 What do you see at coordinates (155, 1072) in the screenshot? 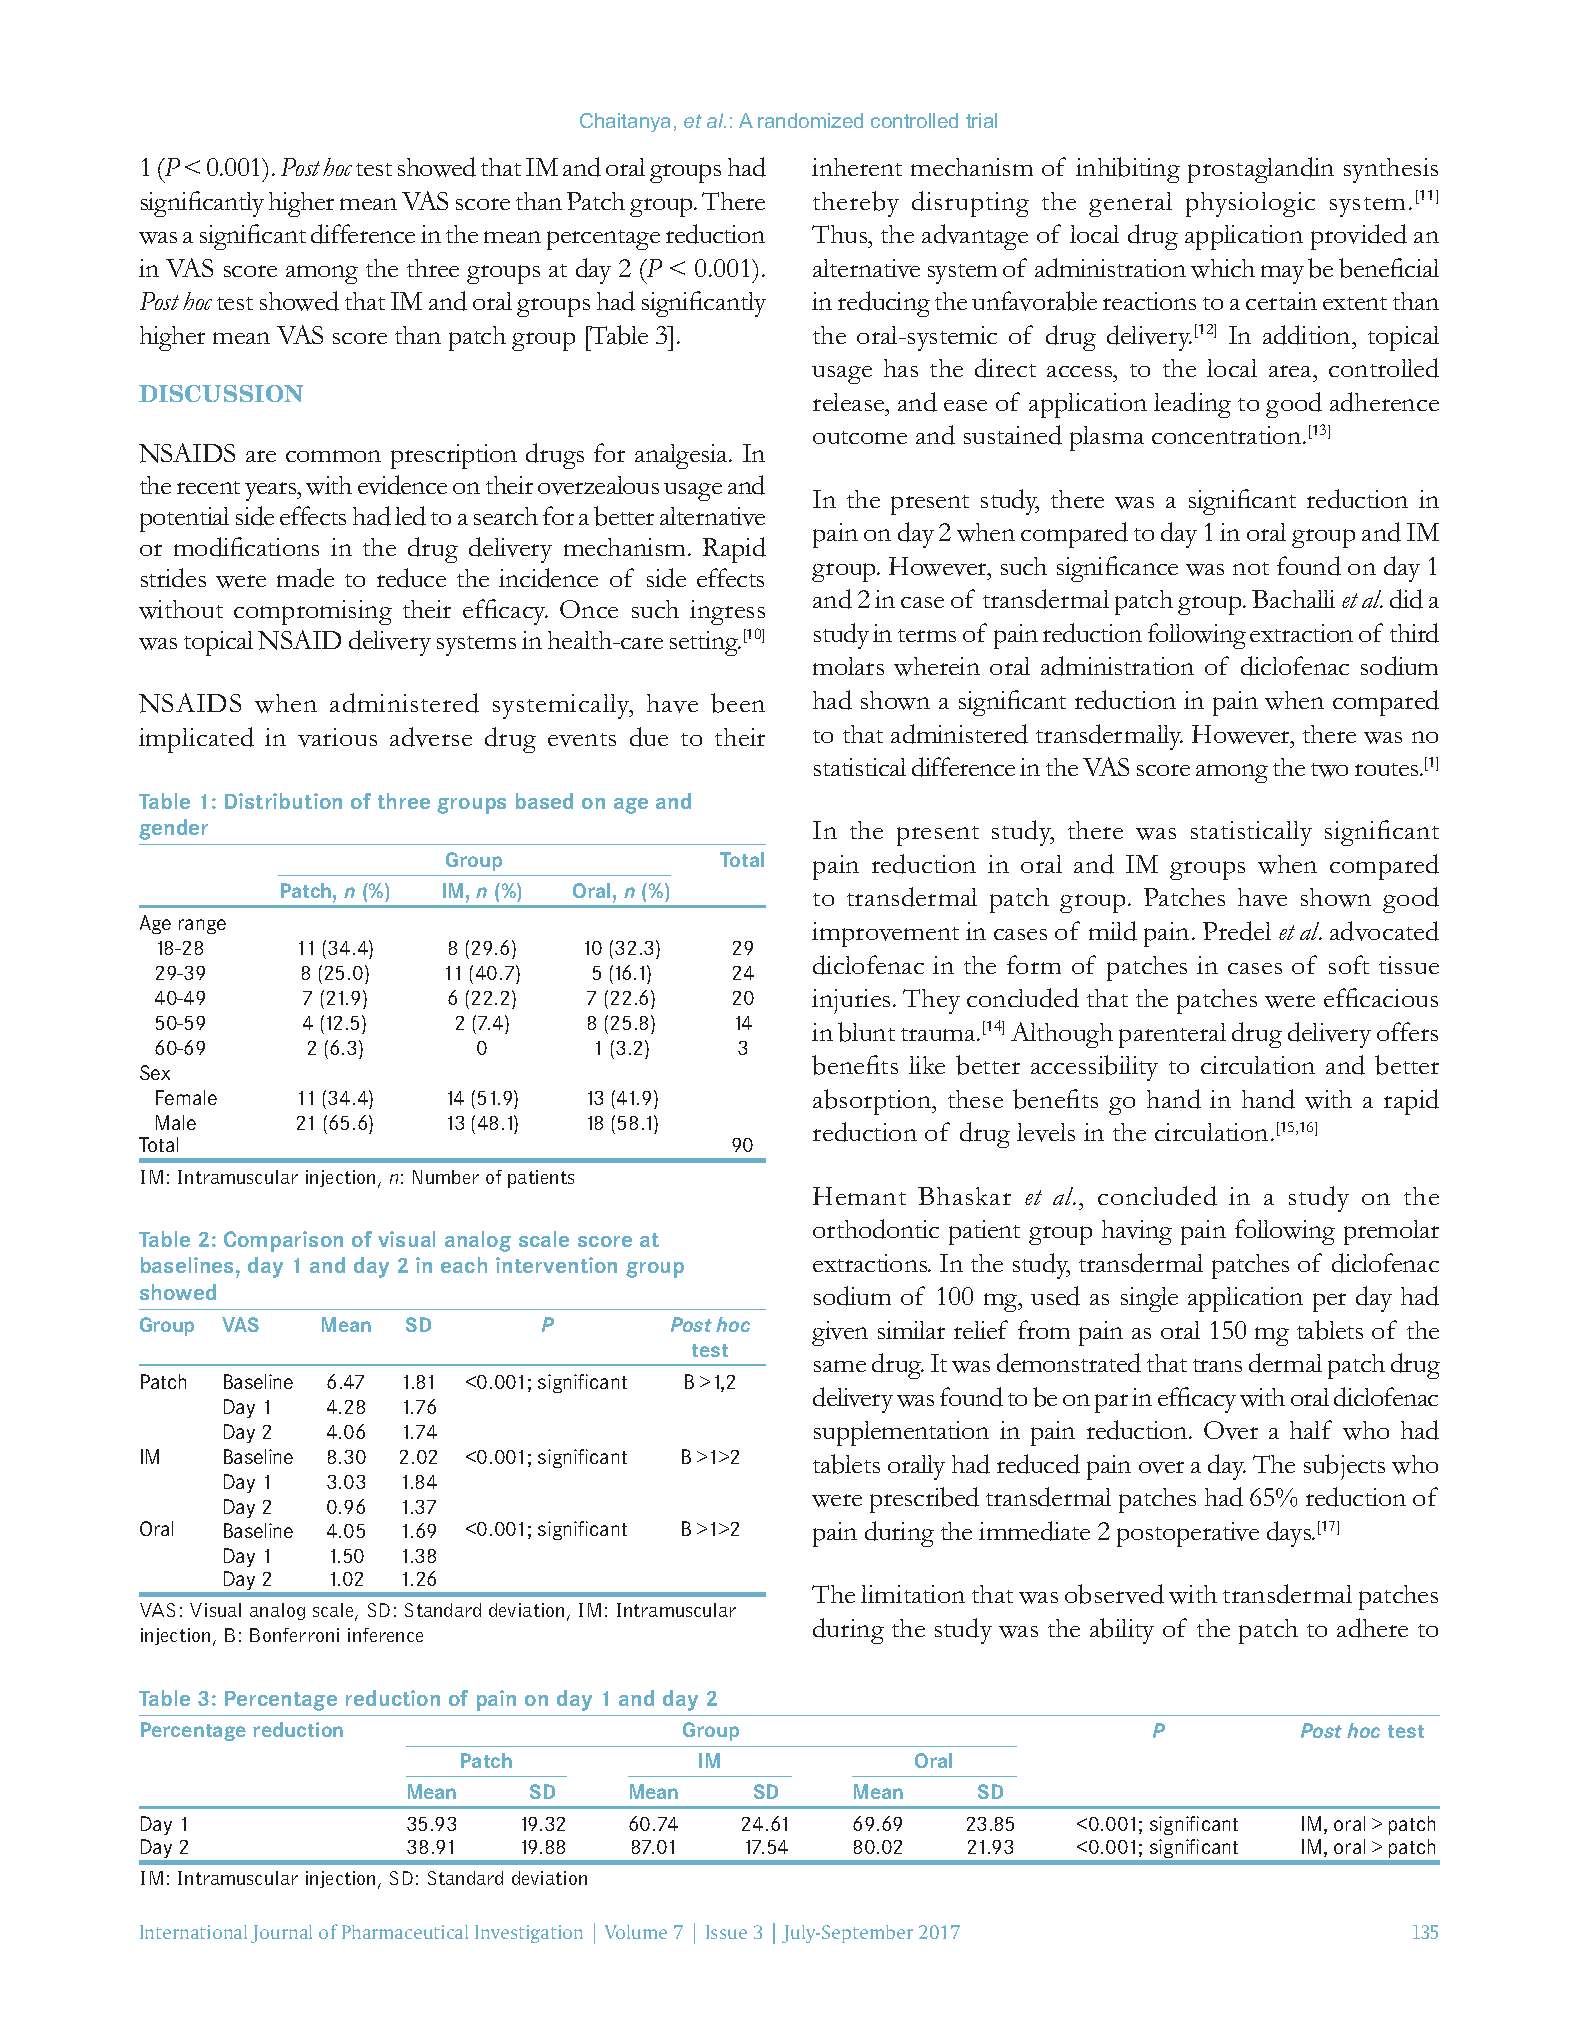
I see `Sex` at bounding box center [155, 1072].
